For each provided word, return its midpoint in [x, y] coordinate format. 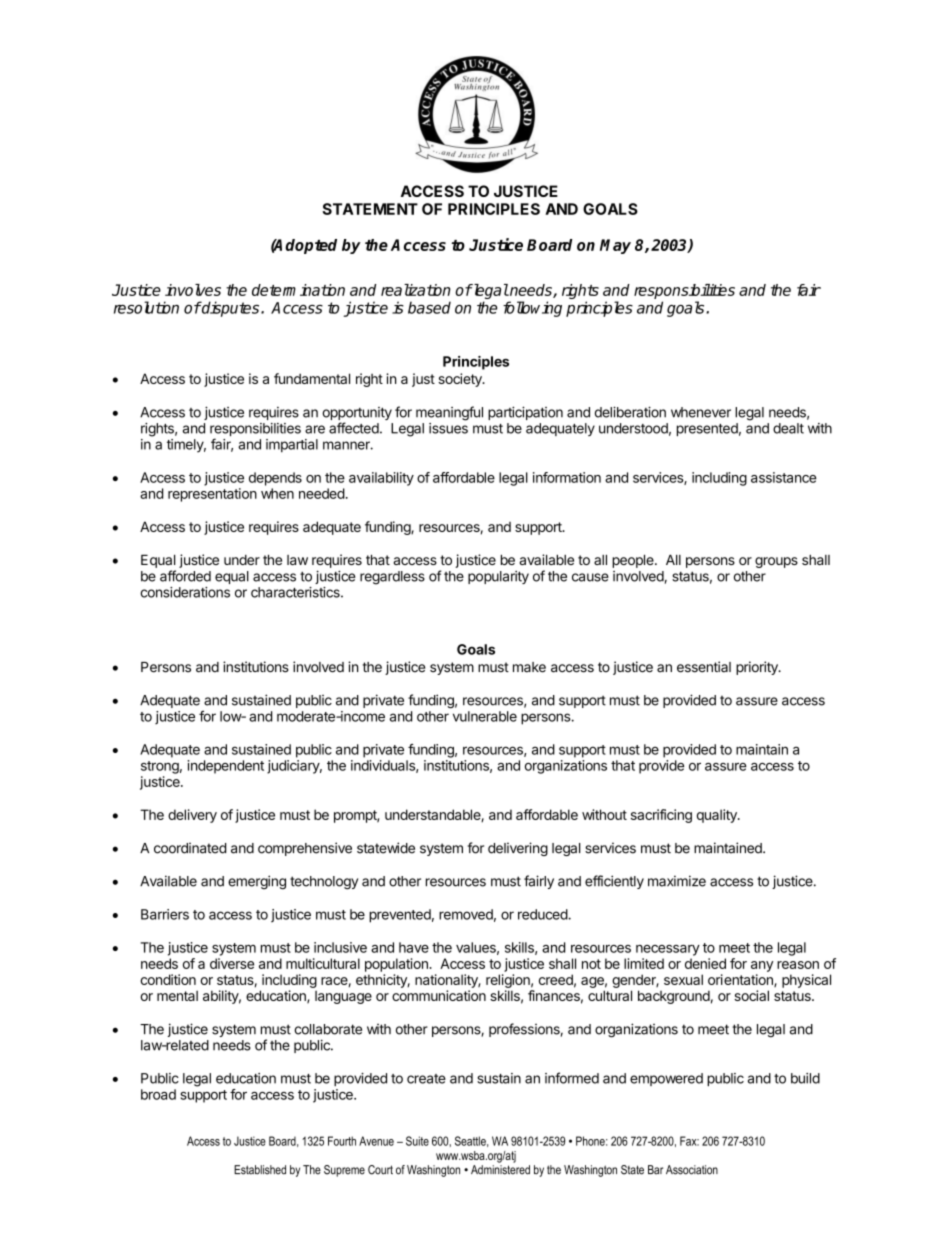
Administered [500, 1170]
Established [260, 1170]
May [615, 246]
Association [692, 1170]
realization [416, 290]
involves [193, 290]
